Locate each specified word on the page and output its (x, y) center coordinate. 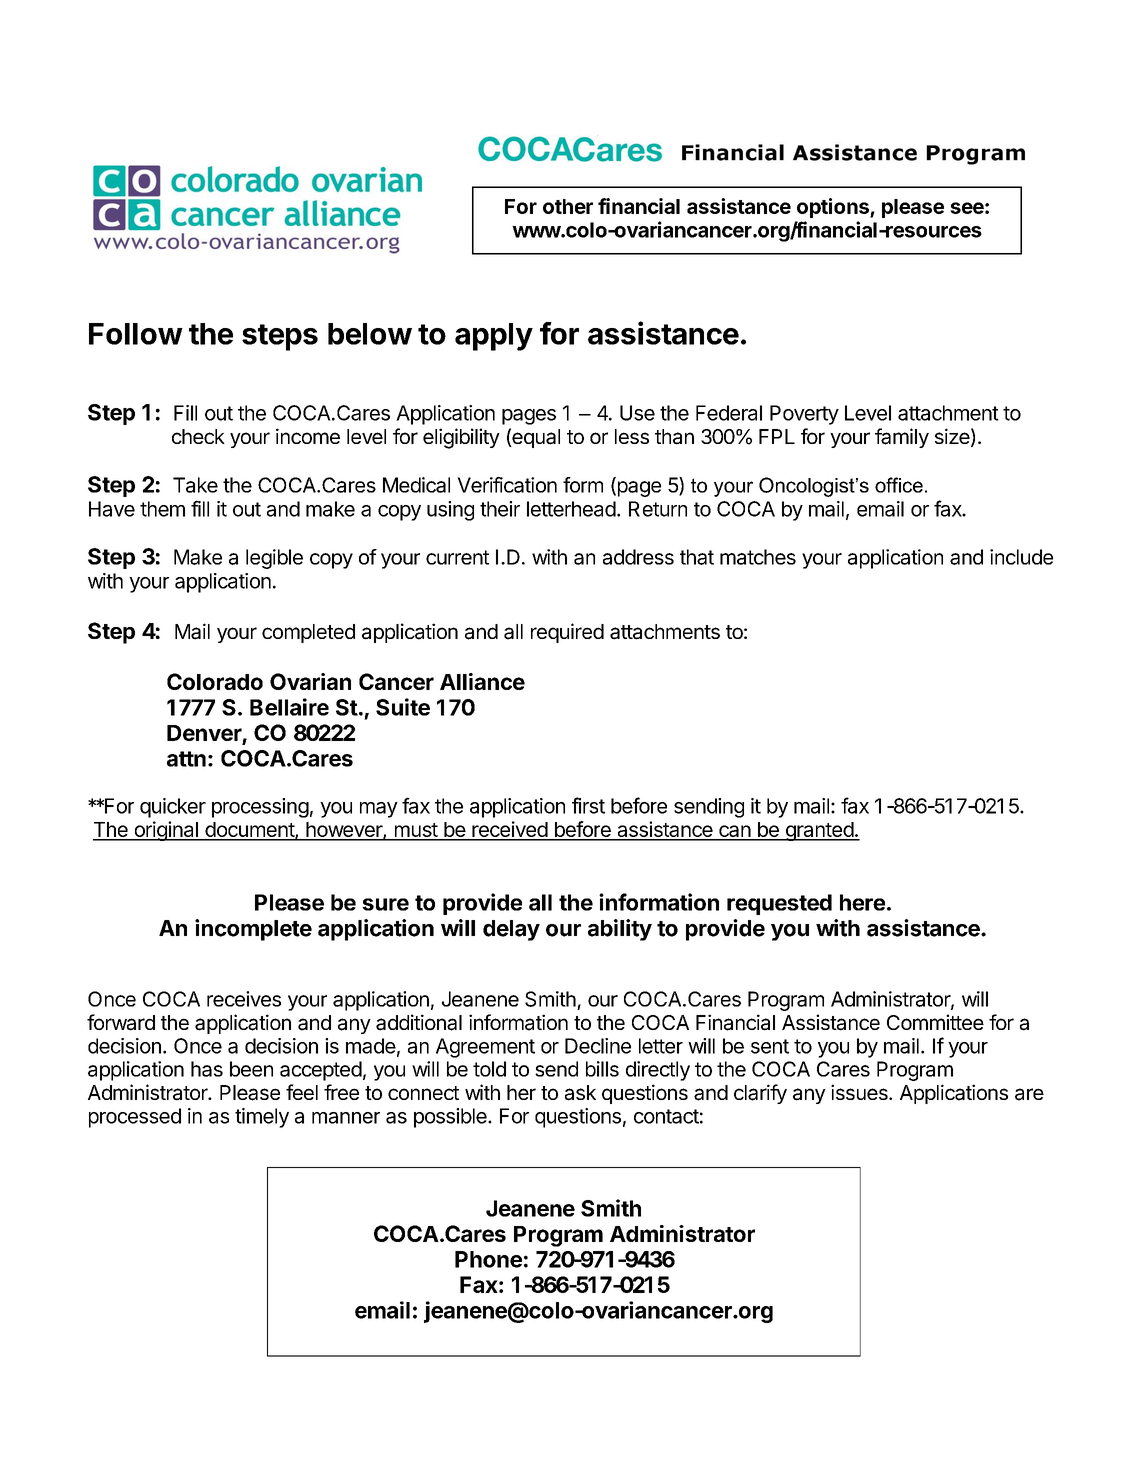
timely (262, 1118)
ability (620, 930)
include (1021, 557)
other (568, 206)
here (862, 902)
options (834, 208)
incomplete (253, 930)
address (638, 557)
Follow (136, 334)
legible (274, 559)
